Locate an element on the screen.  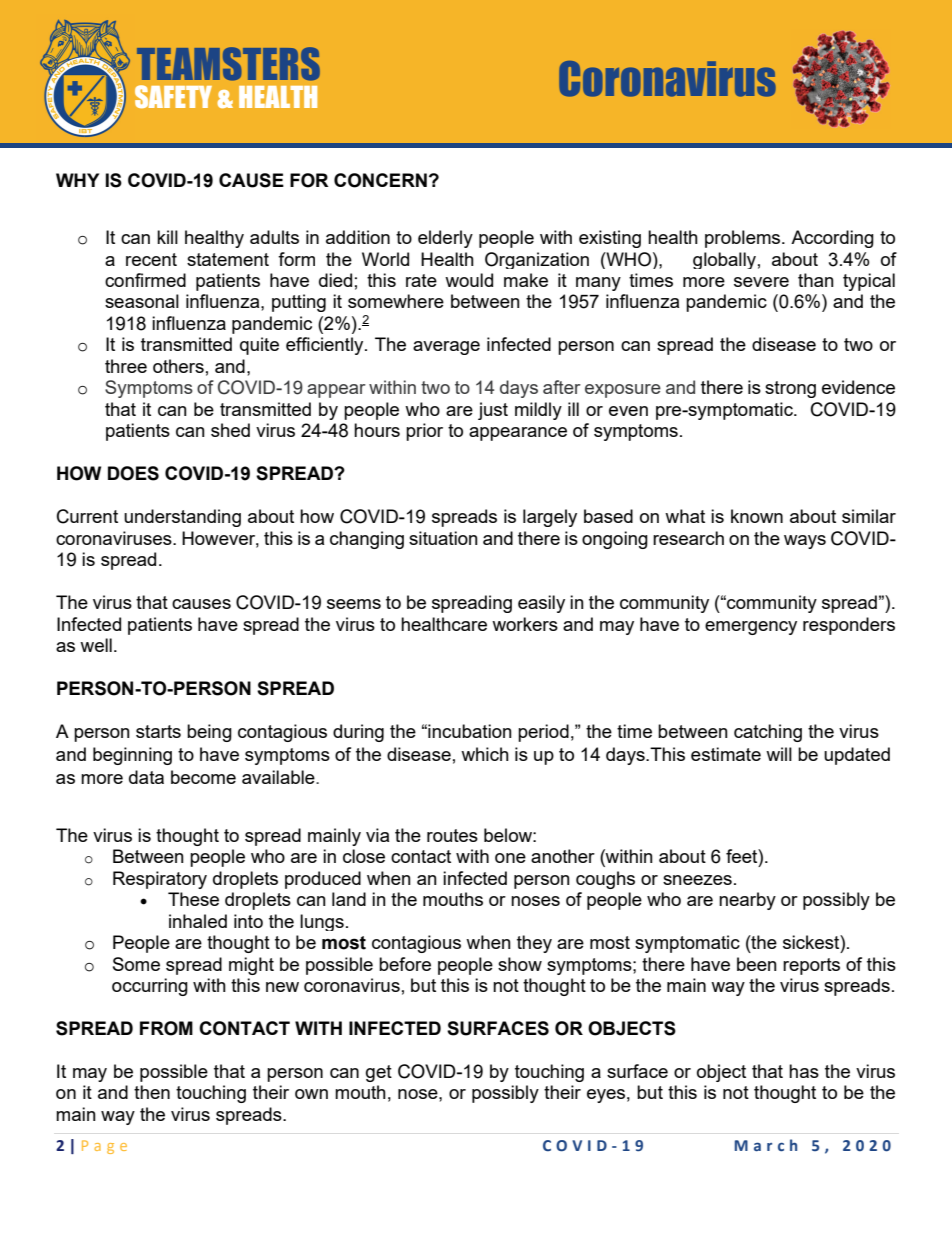
strong is located at coordinates (790, 389).
